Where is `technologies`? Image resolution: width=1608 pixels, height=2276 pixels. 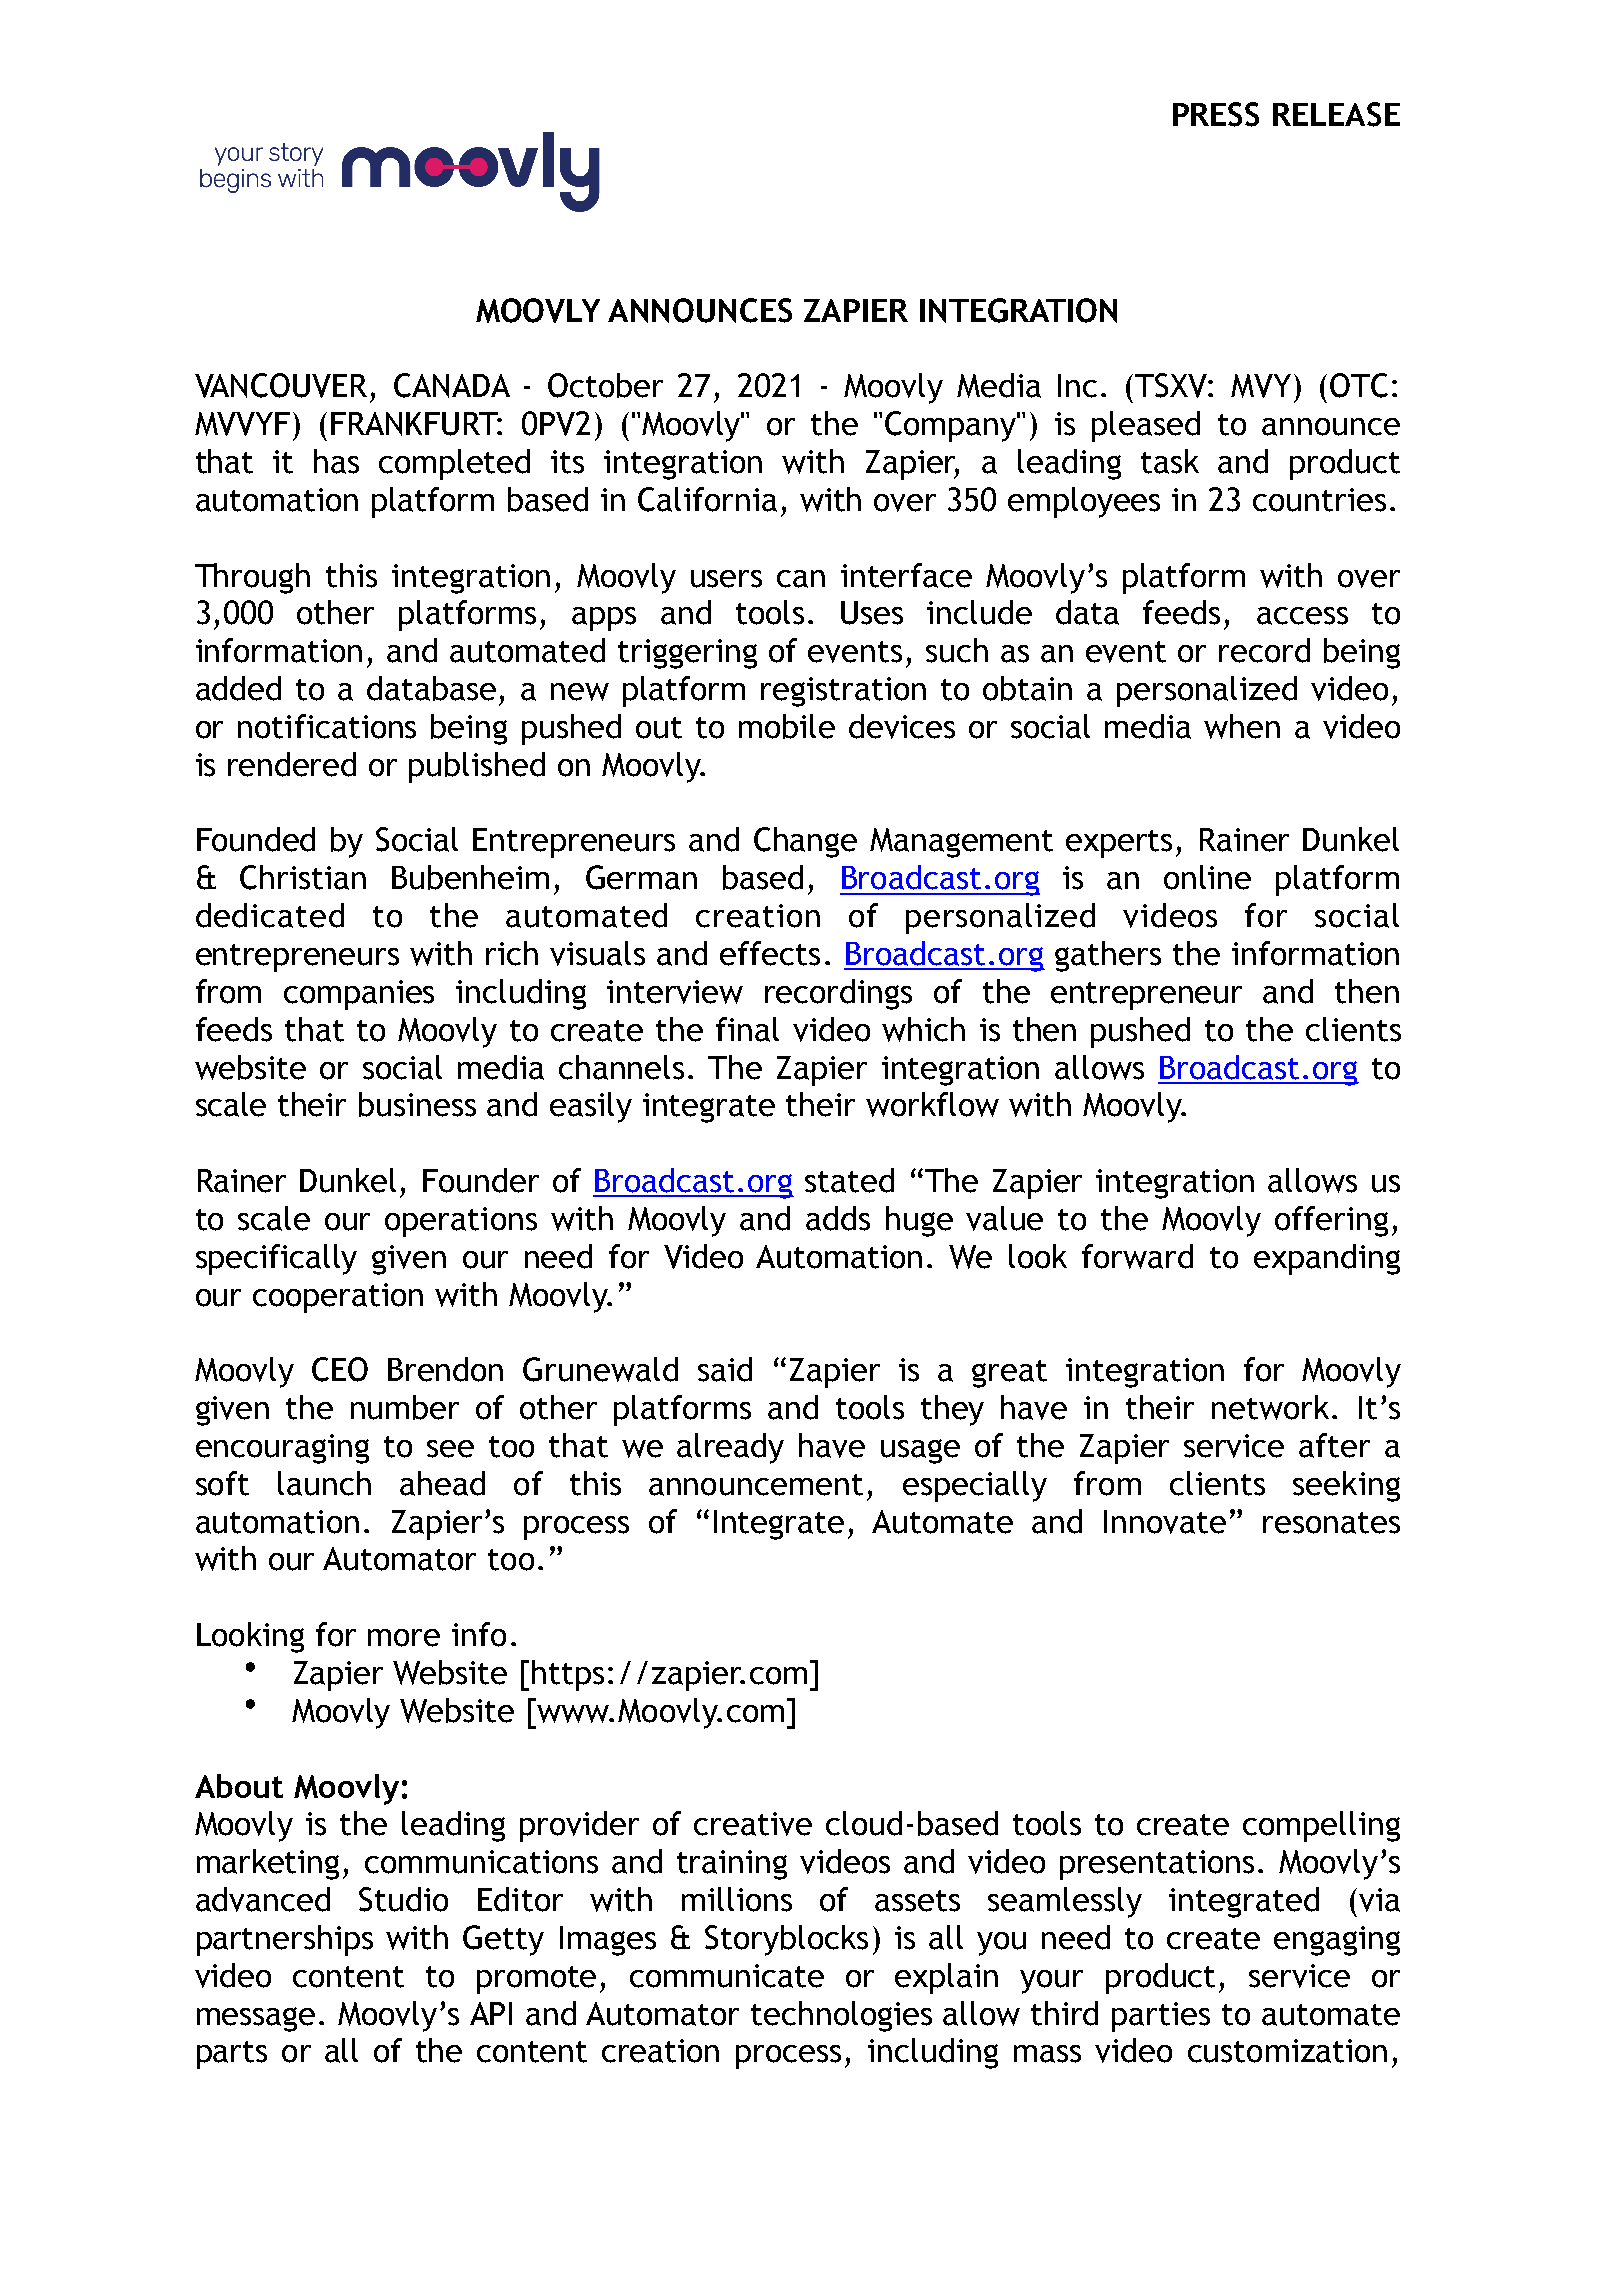 technologies is located at coordinates (841, 2016).
